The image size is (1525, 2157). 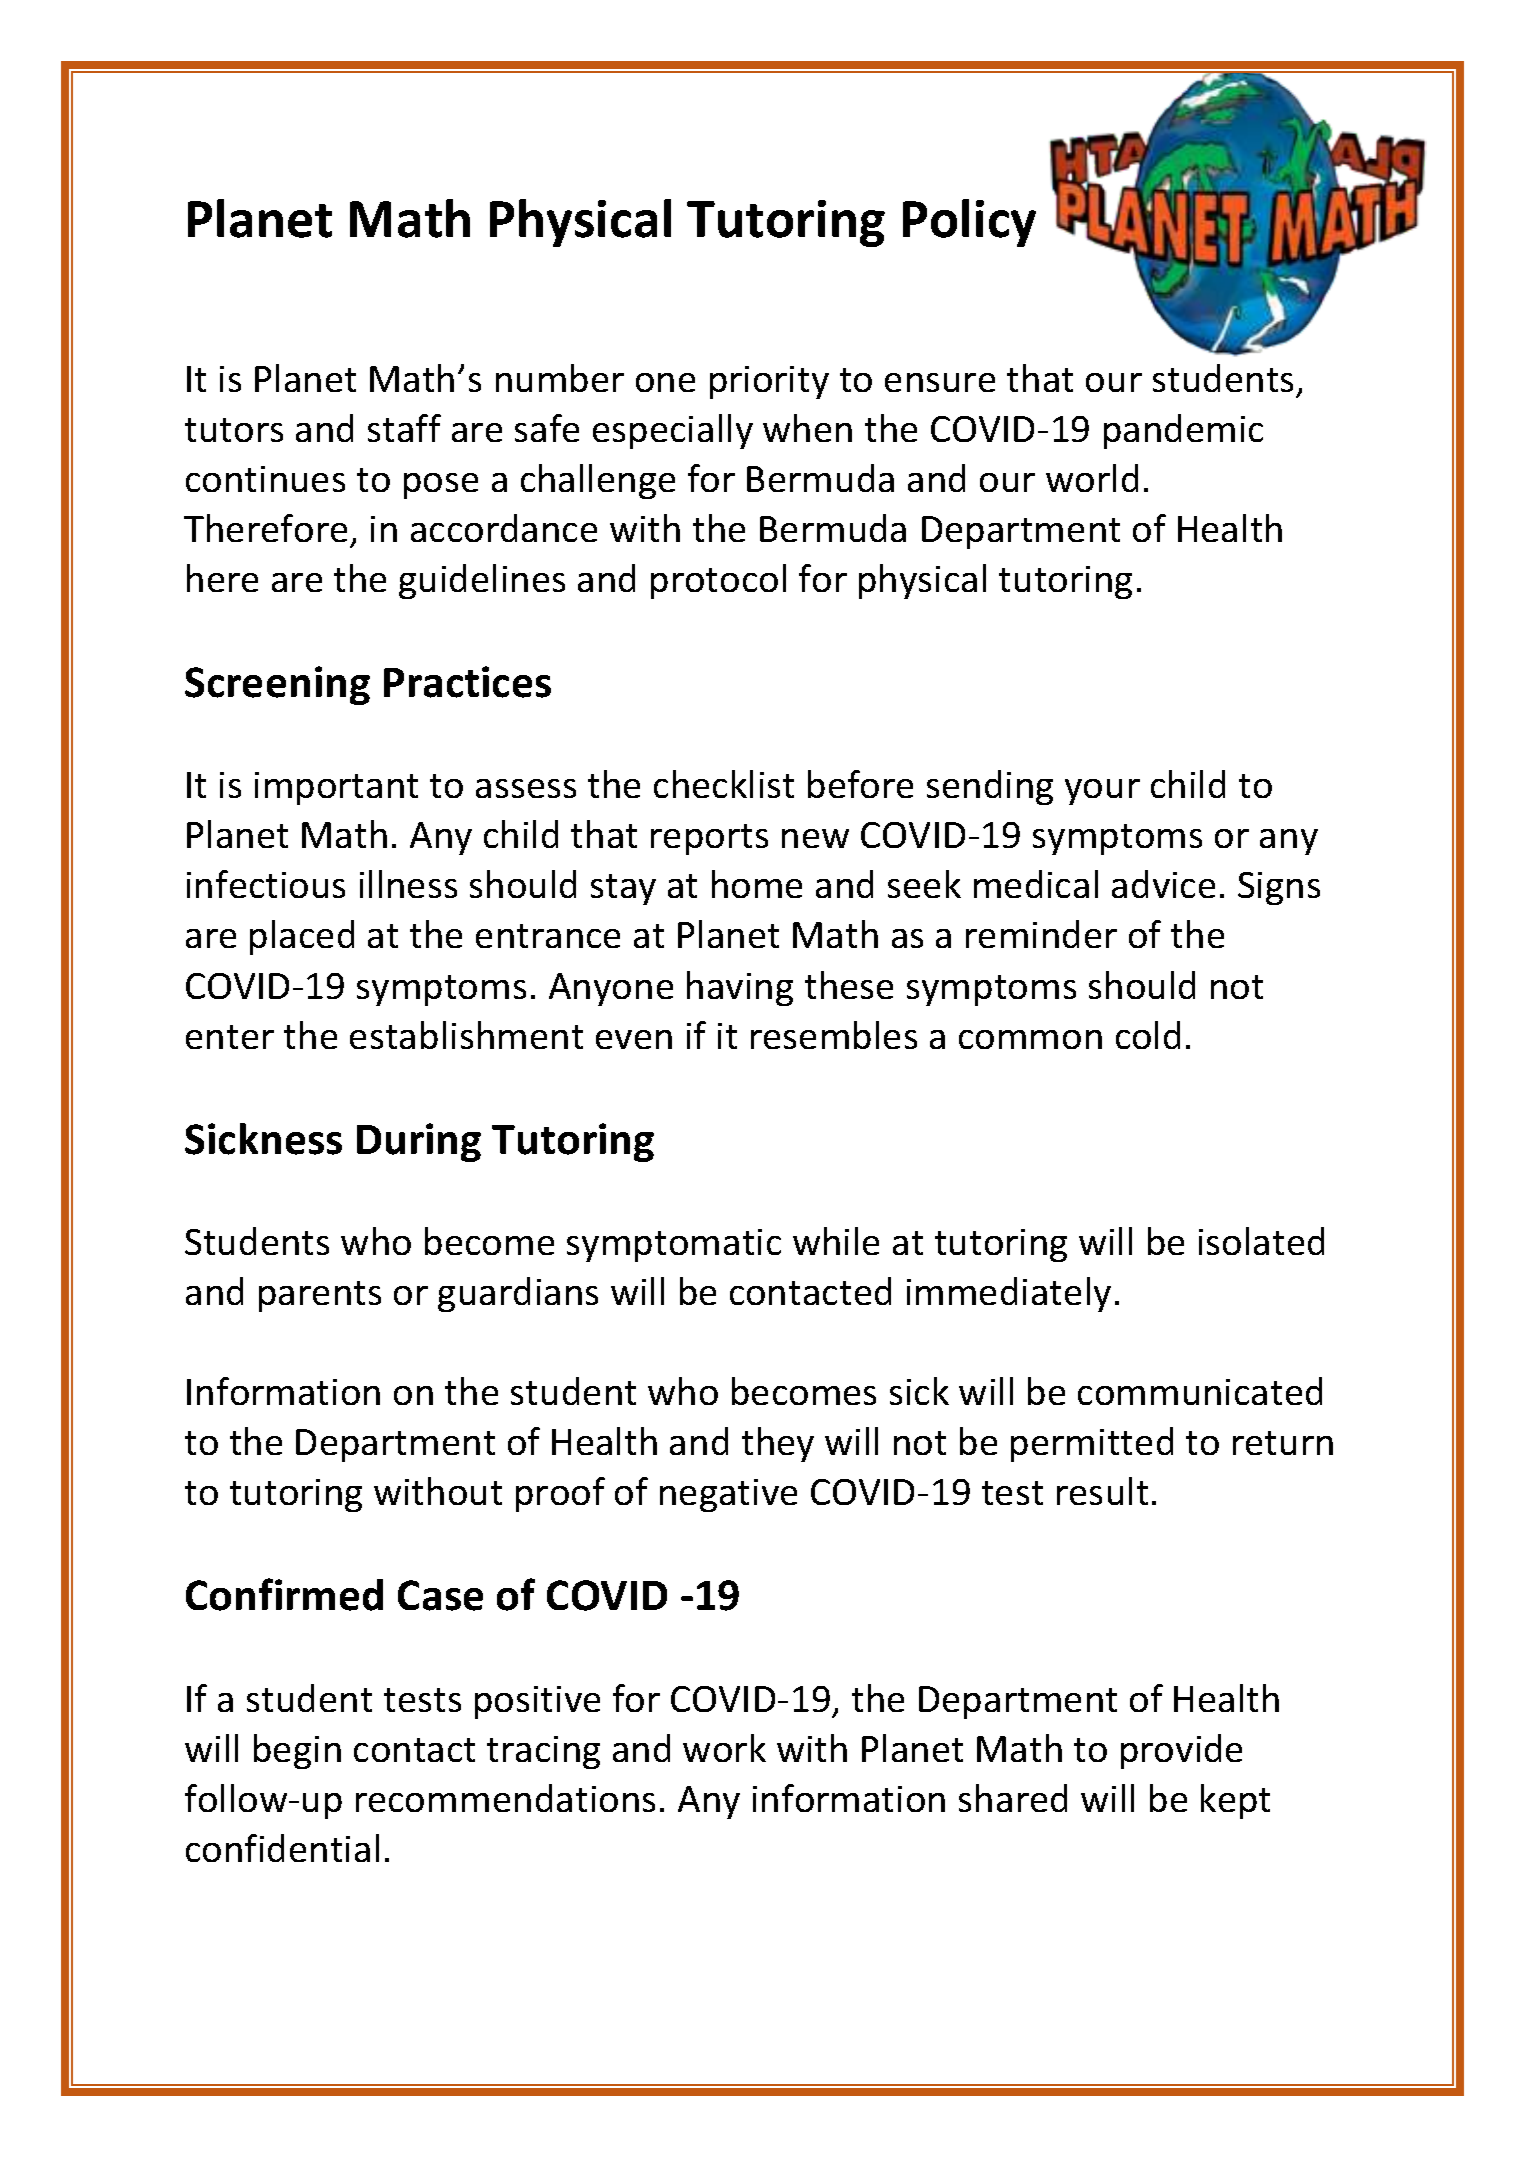 What do you see at coordinates (297, 1751) in the screenshot?
I see `begin` at bounding box center [297, 1751].
